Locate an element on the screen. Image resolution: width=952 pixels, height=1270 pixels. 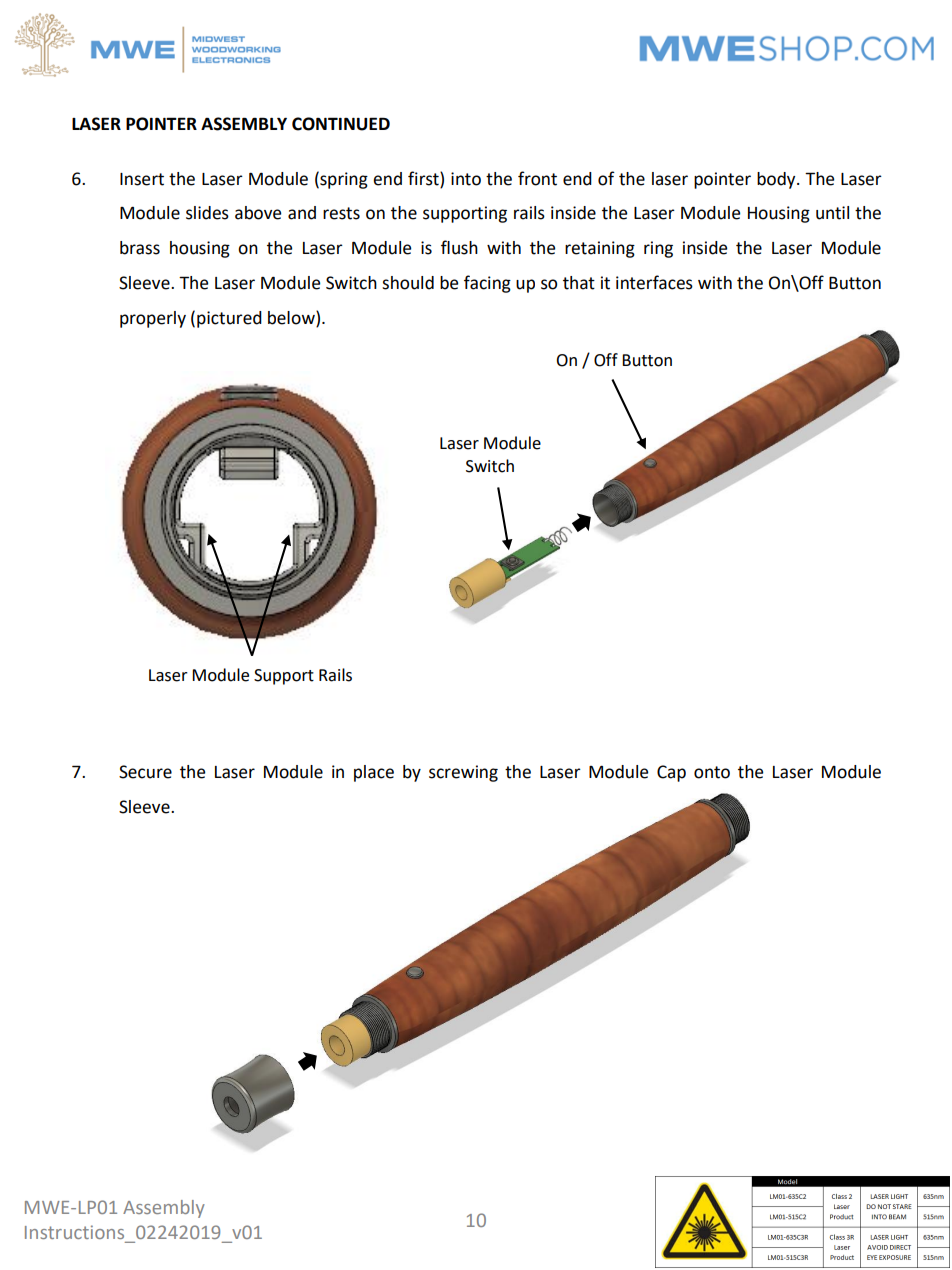
Secure is located at coordinates (145, 772).
